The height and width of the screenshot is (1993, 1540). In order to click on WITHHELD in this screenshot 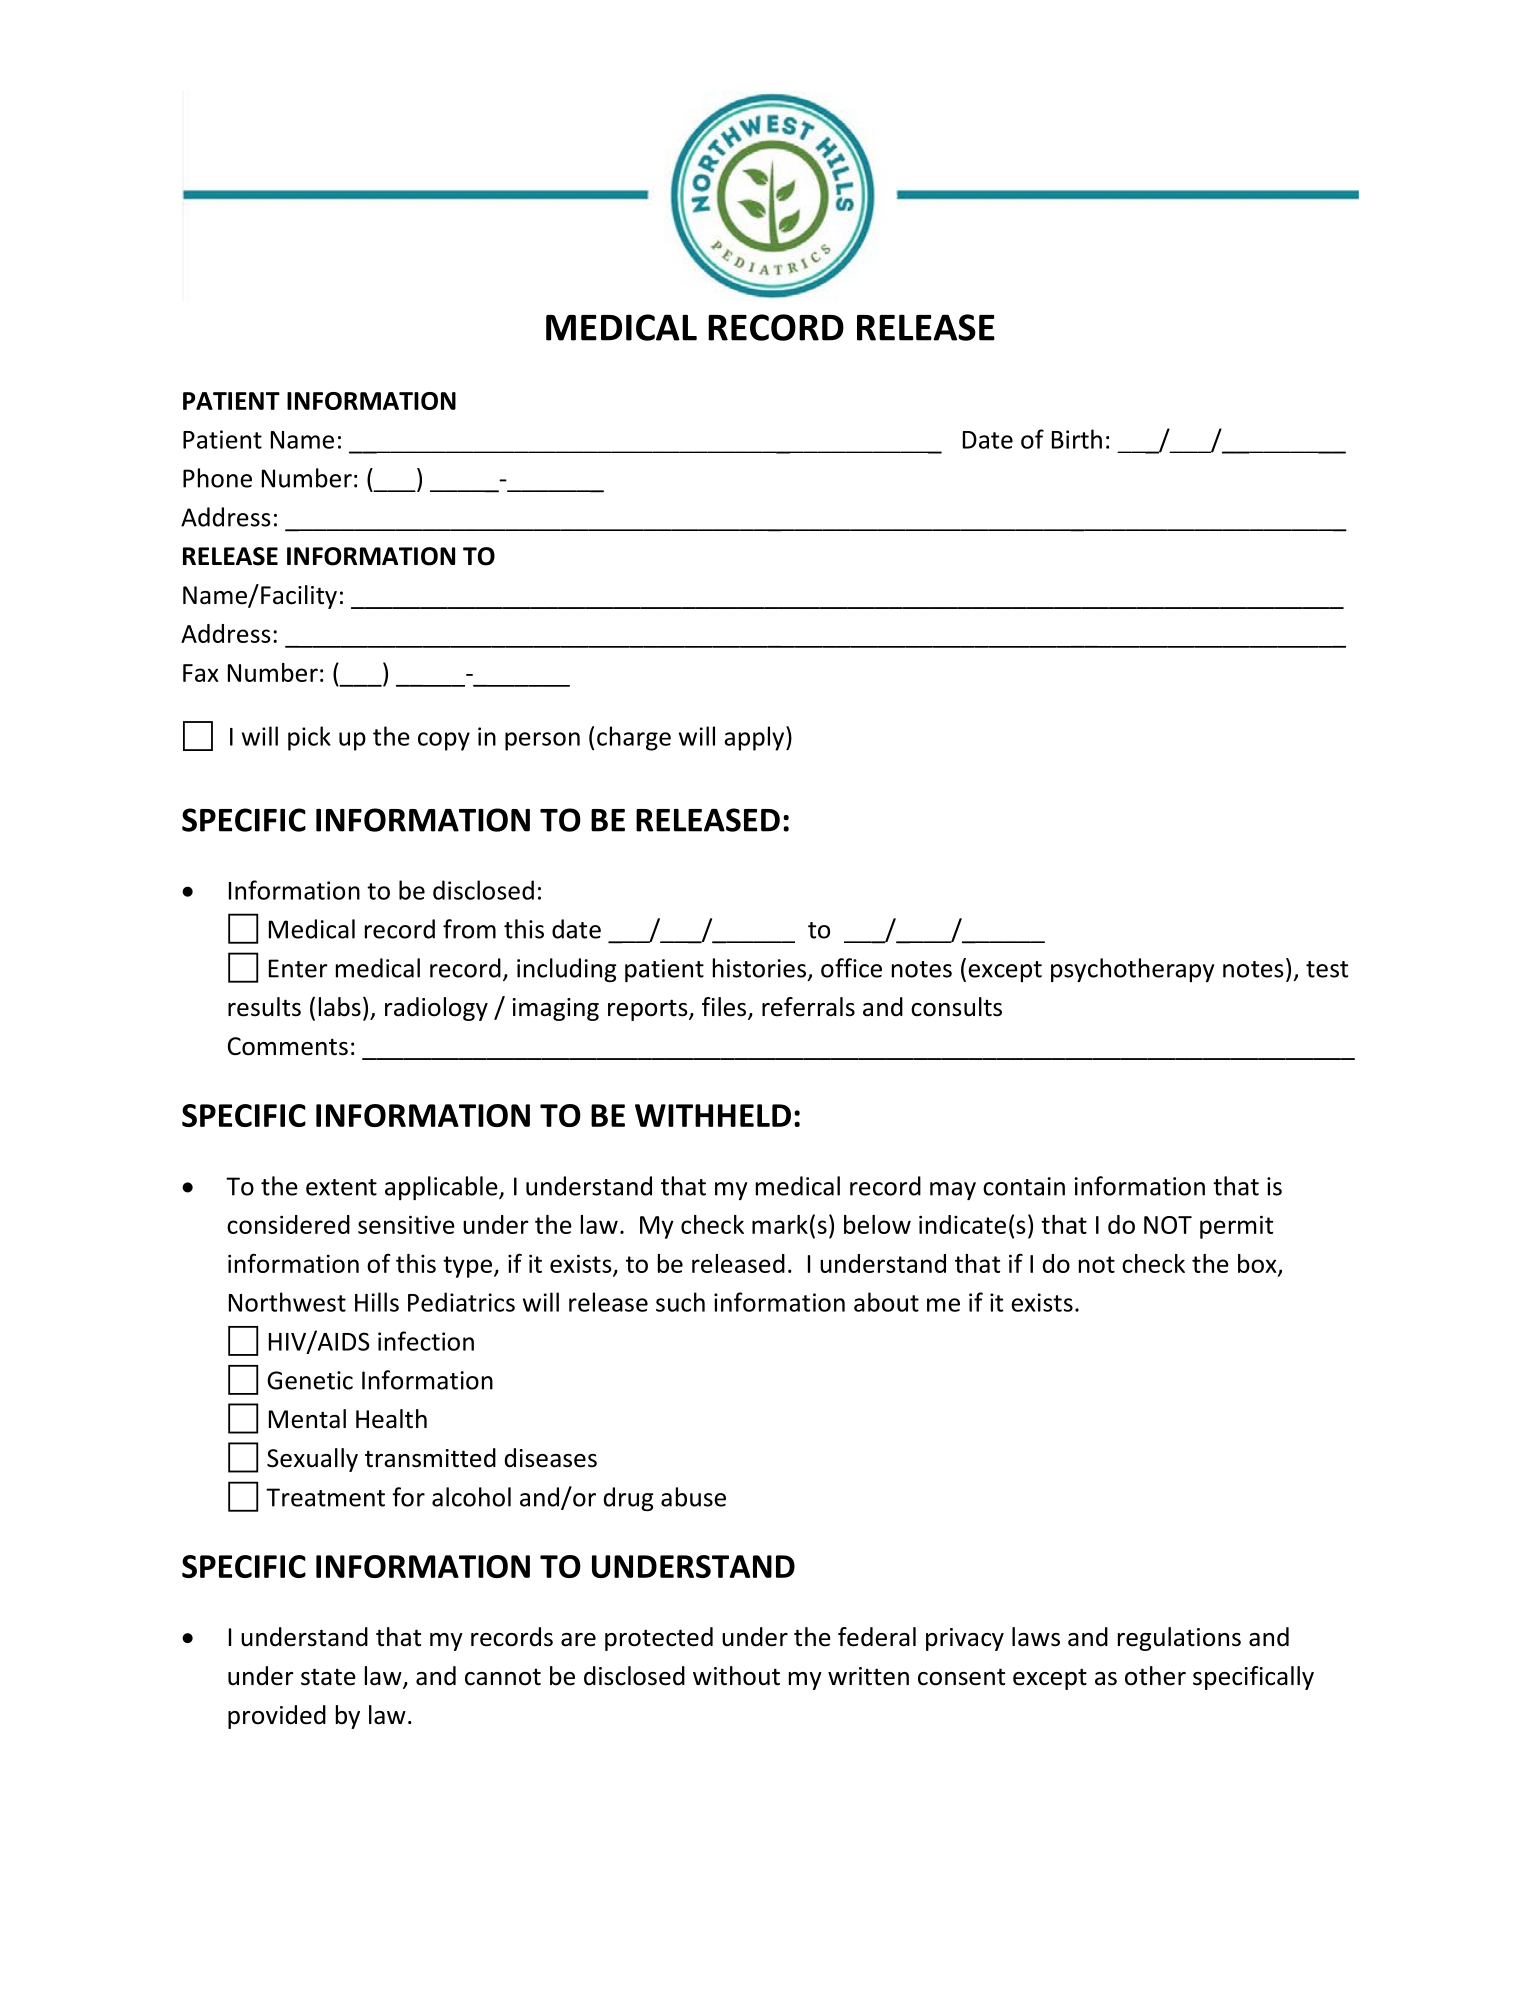, I will do `click(713, 1115)`.
